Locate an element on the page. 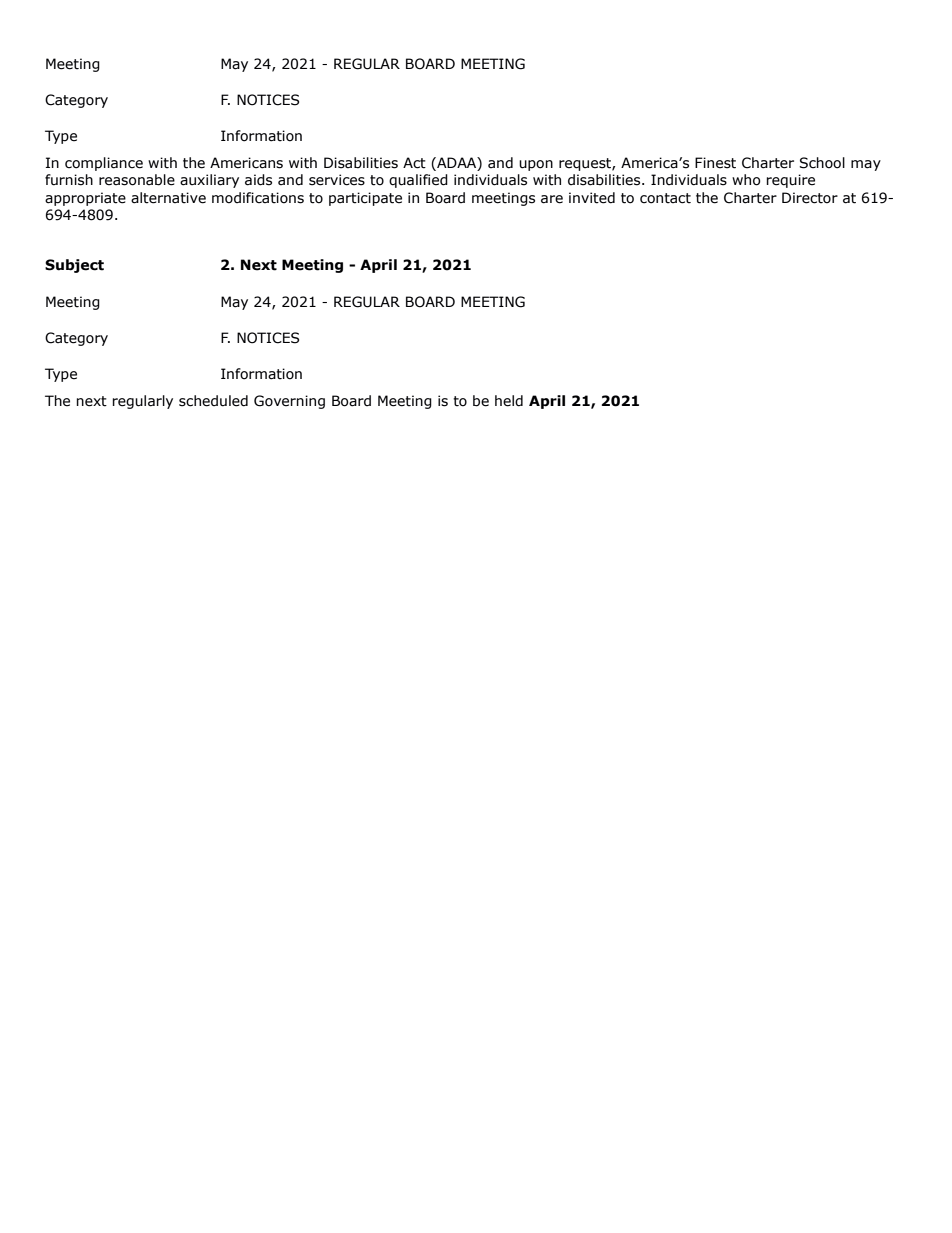 This image has width=952, height=1233. Subject is located at coordinates (74, 266).
